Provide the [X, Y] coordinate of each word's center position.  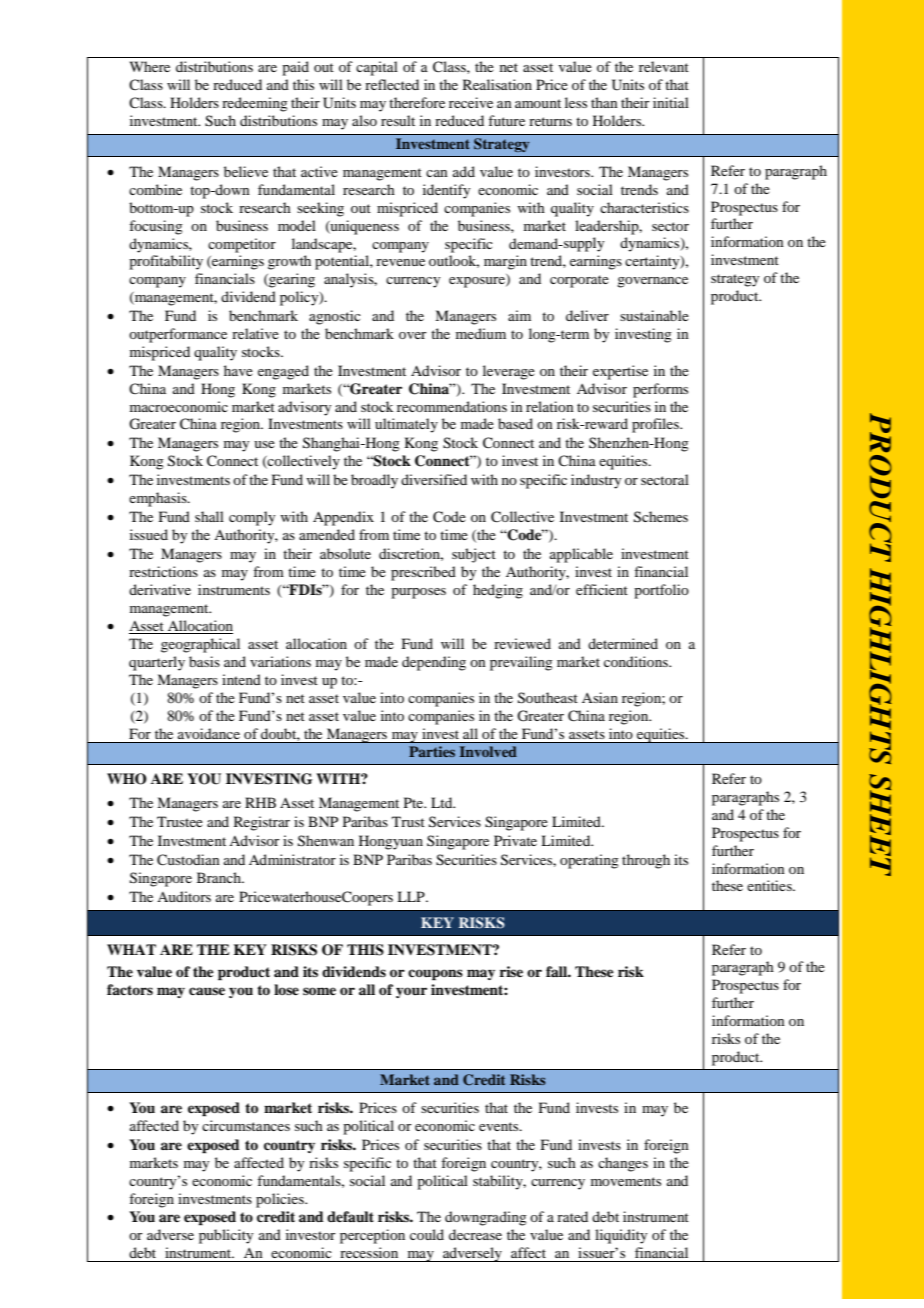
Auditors [184, 896]
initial [671, 102]
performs [660, 390]
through [646, 861]
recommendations [452, 406]
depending [434, 663]
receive [471, 102]
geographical [200, 645]
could [427, 1234]
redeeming [255, 104]
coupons [435, 975]
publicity [226, 1236]
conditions [637, 661]
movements [626, 1181]
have [238, 370]
